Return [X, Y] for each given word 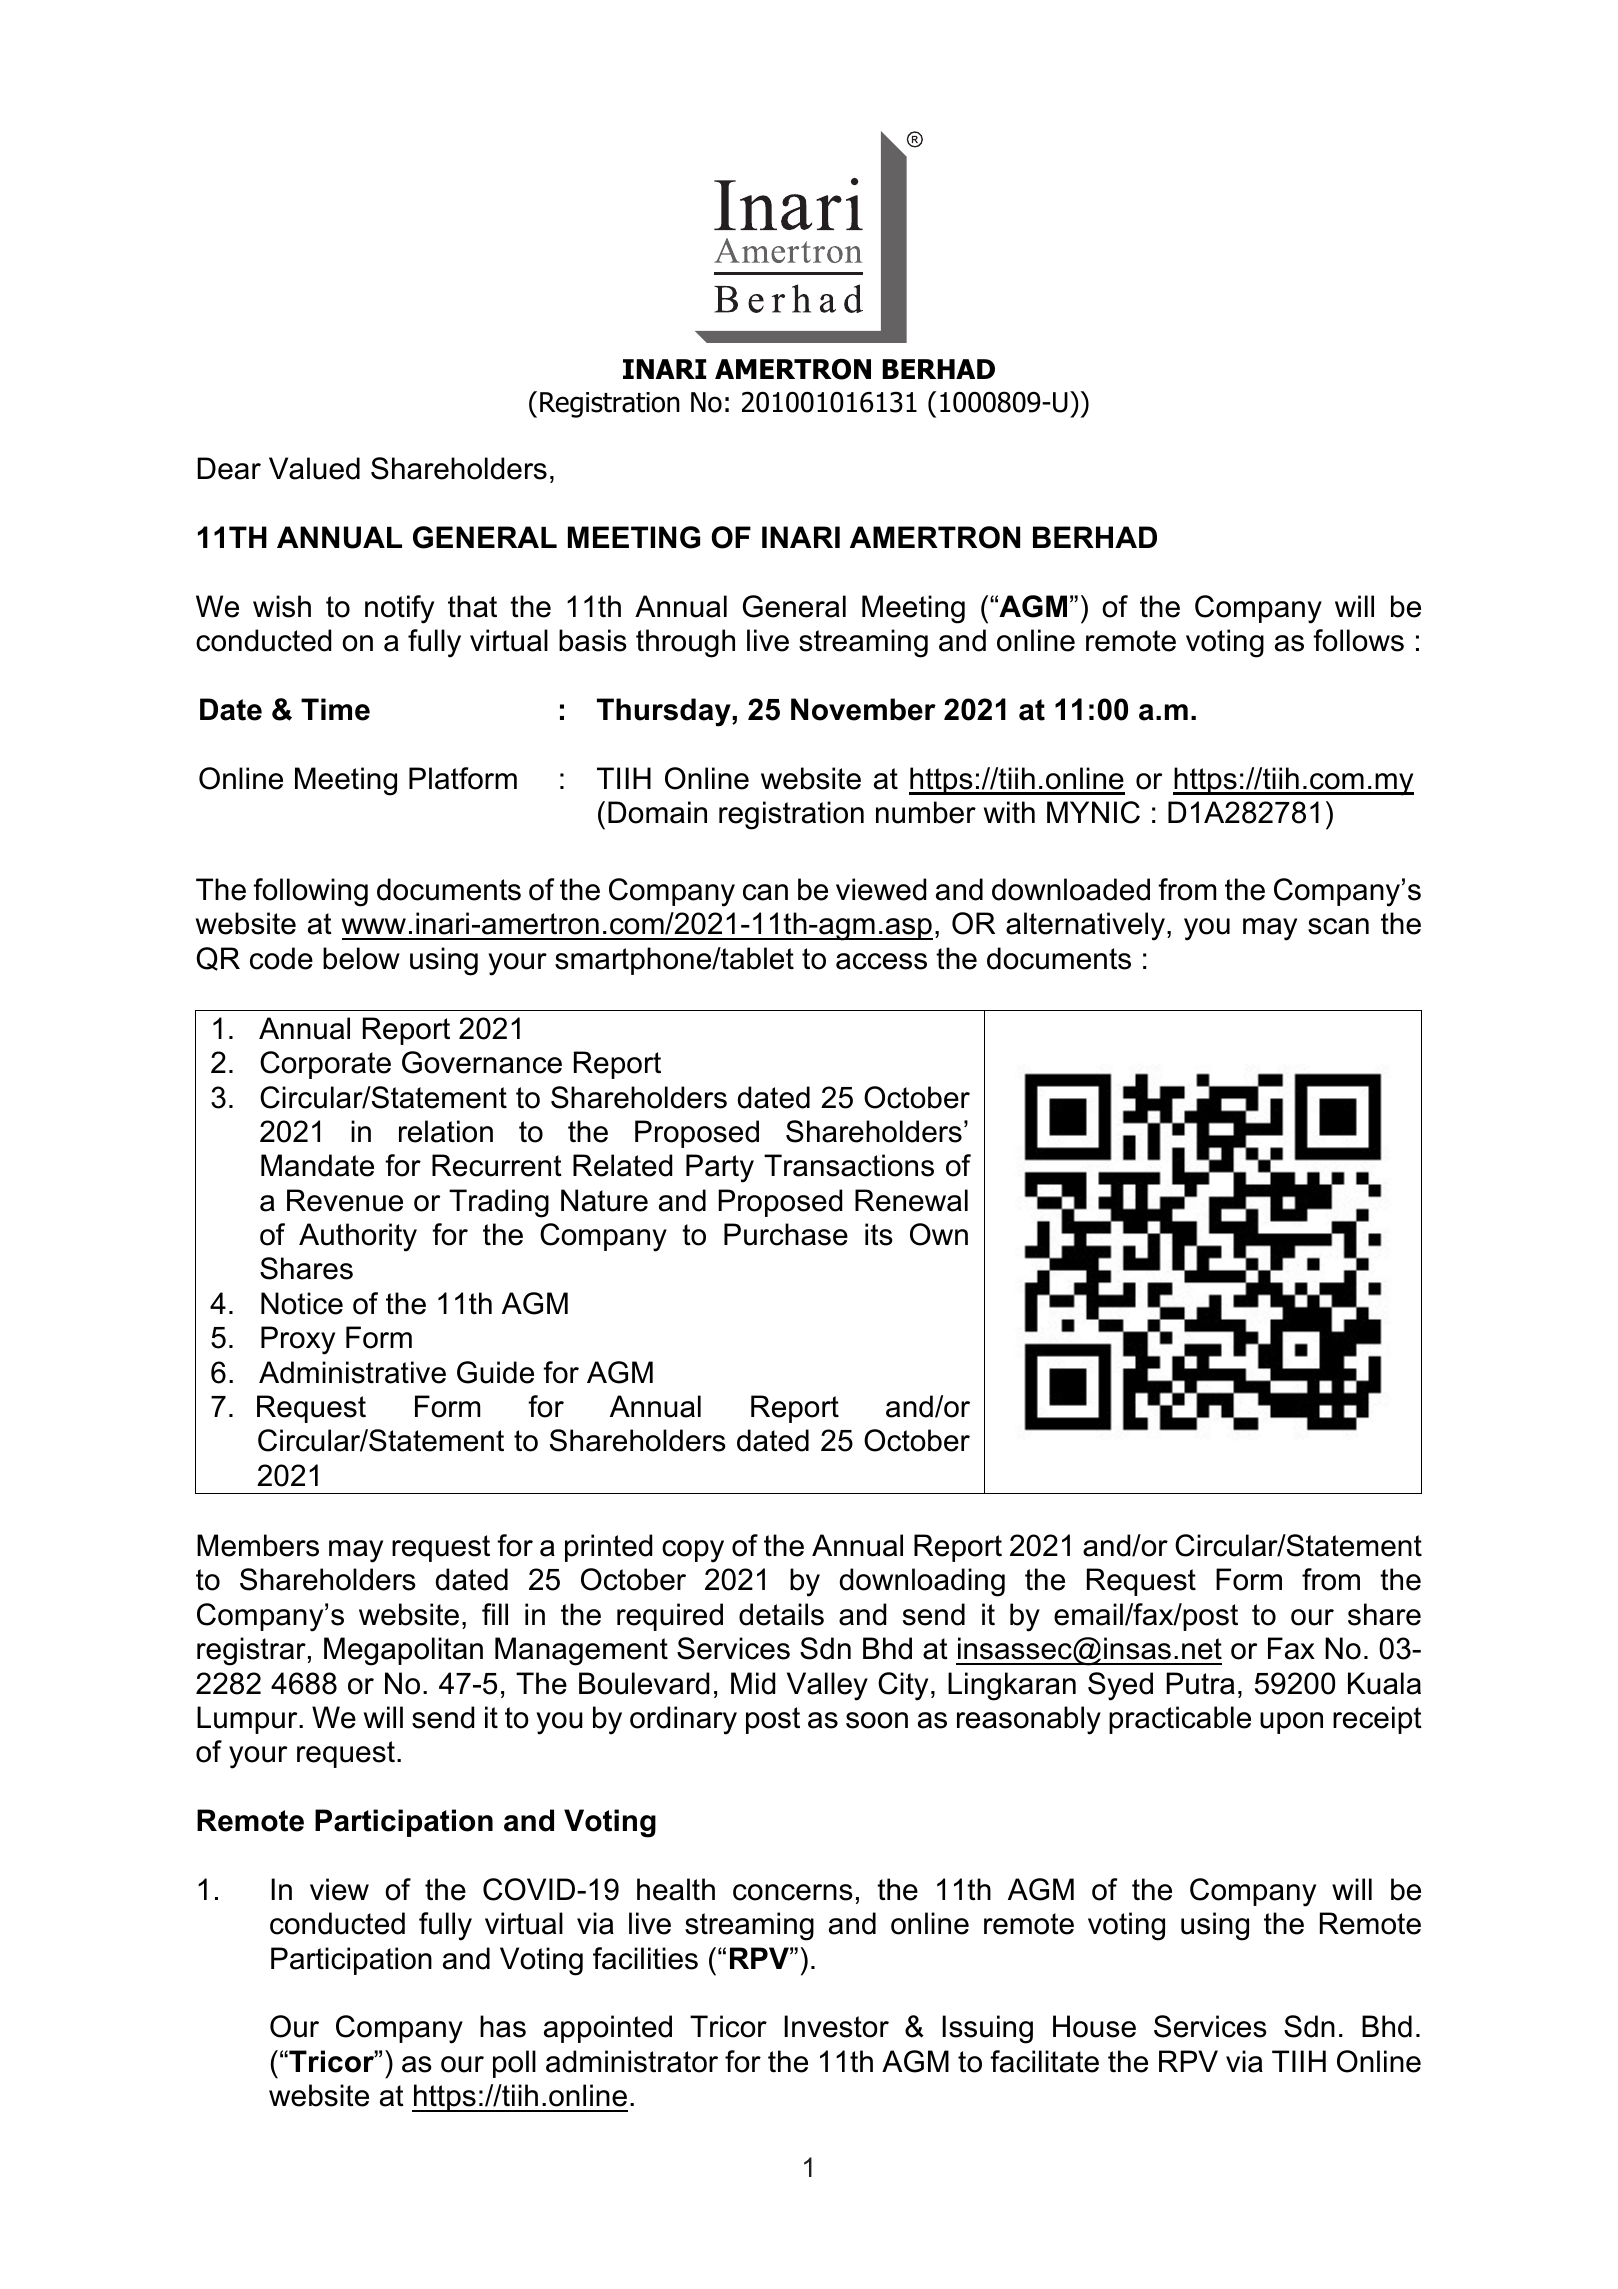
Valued [314, 468]
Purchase [786, 1234]
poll [514, 2064]
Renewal [911, 1200]
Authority [358, 1237]
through [685, 643]
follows [1358, 640]
